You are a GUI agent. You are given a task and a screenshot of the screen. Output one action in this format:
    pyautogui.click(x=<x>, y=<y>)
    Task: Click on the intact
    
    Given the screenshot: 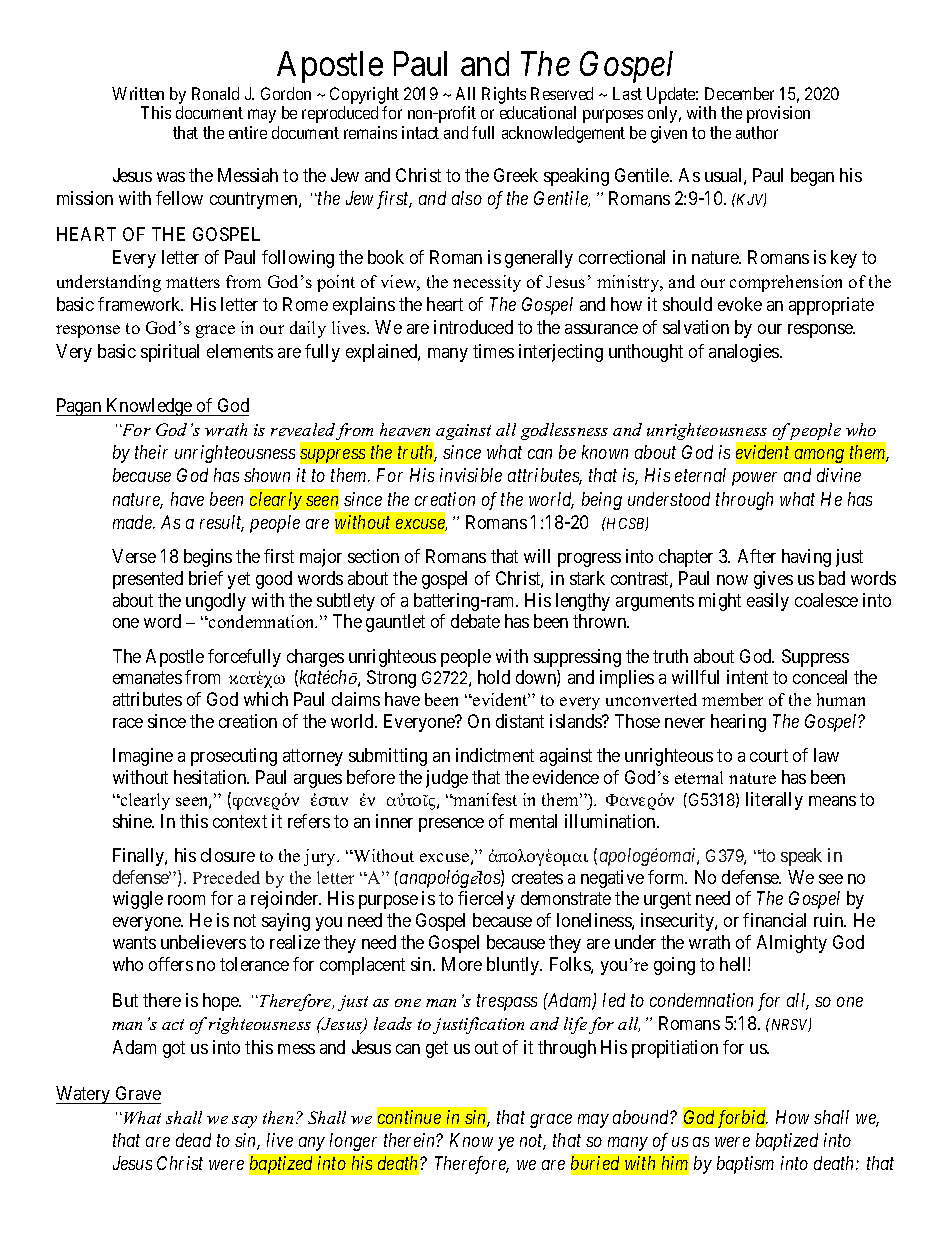 What is the action you would take?
    pyautogui.click(x=420, y=132)
